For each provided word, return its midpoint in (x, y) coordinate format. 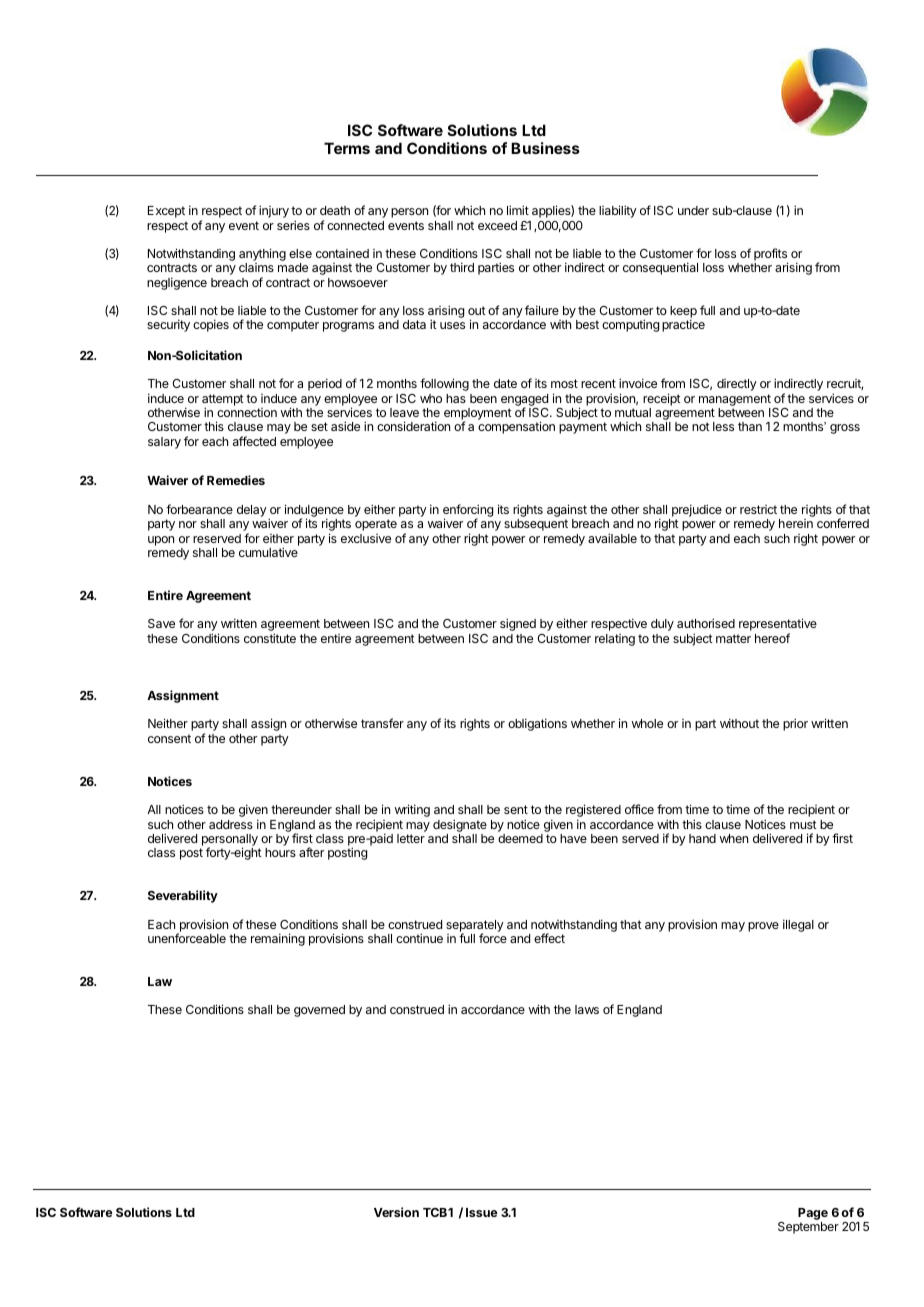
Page (813, 1215)
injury (274, 211)
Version (396, 1212)
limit (518, 210)
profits (770, 256)
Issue (481, 1212)
